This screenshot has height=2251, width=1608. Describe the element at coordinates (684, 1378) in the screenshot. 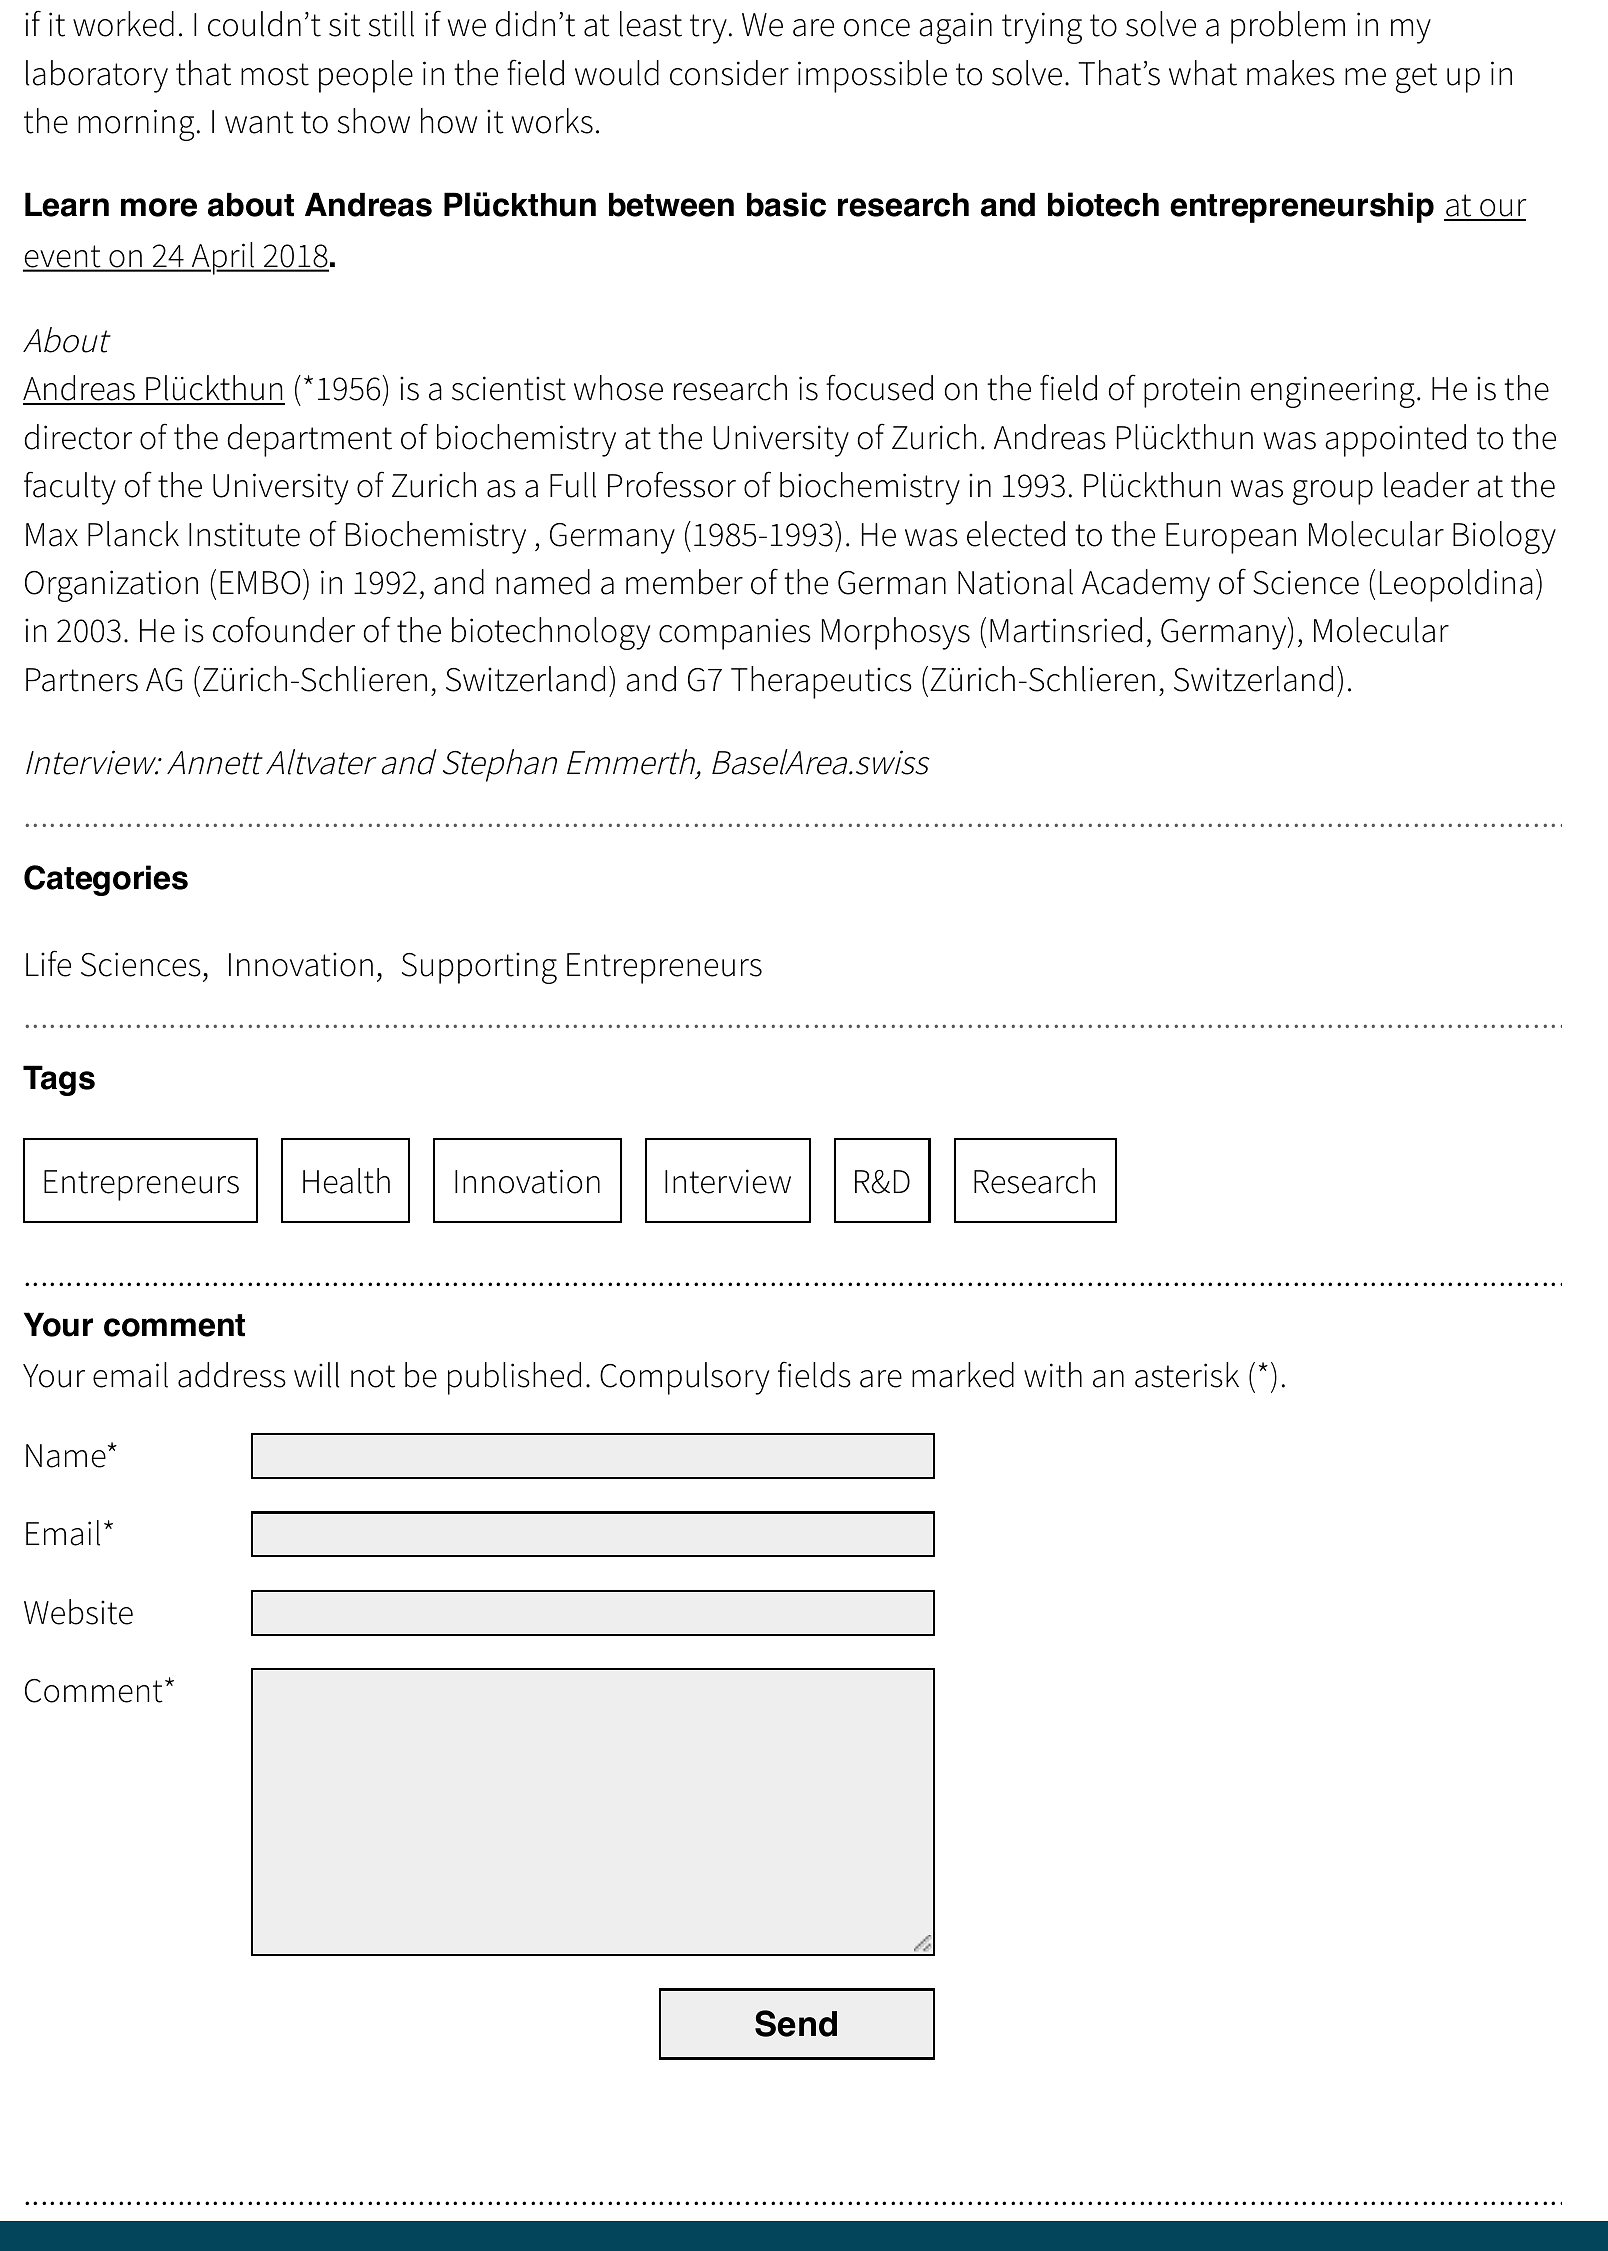

I see `Compulsory` at that location.
